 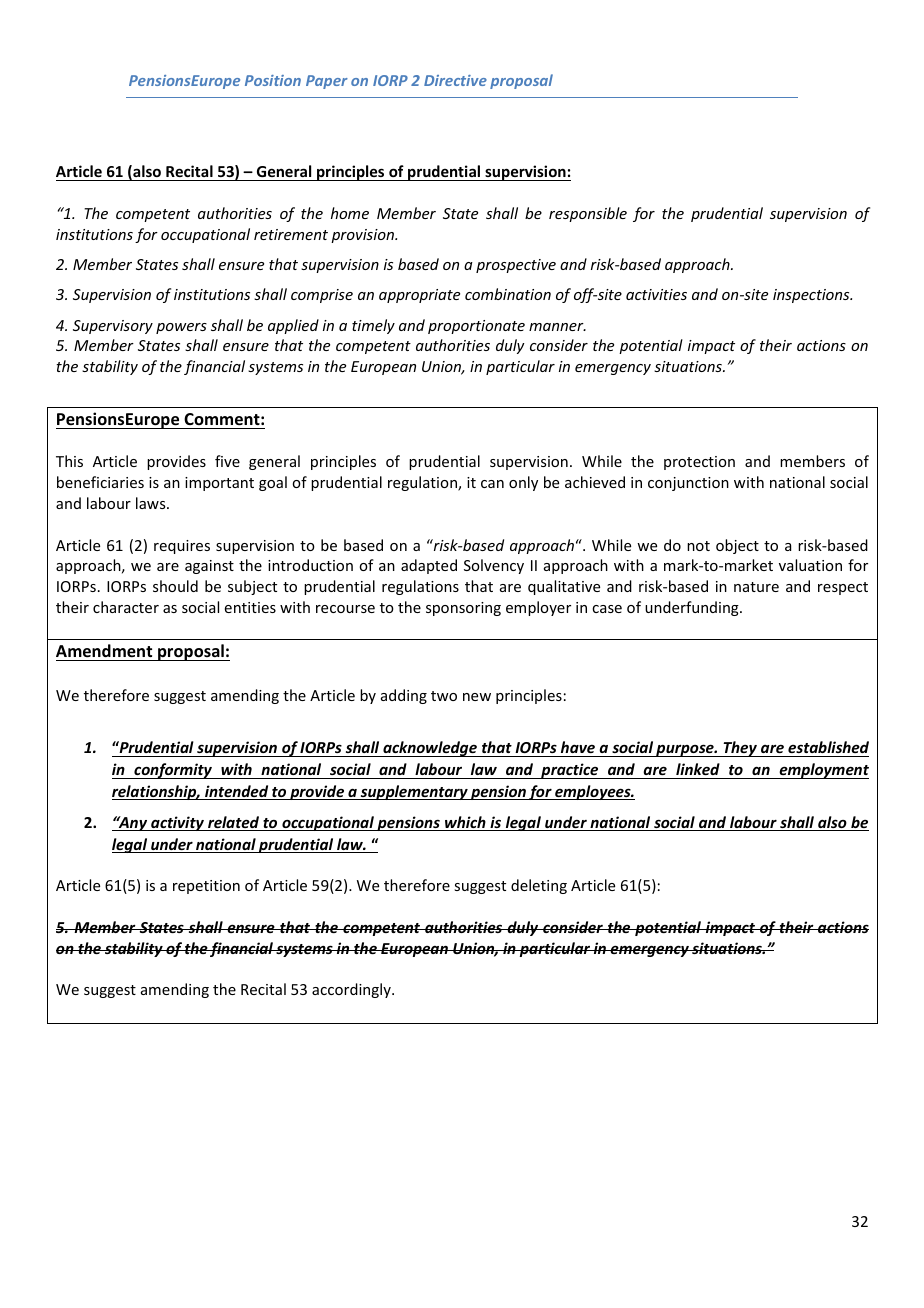 I want to click on adapted, so click(x=429, y=566).
